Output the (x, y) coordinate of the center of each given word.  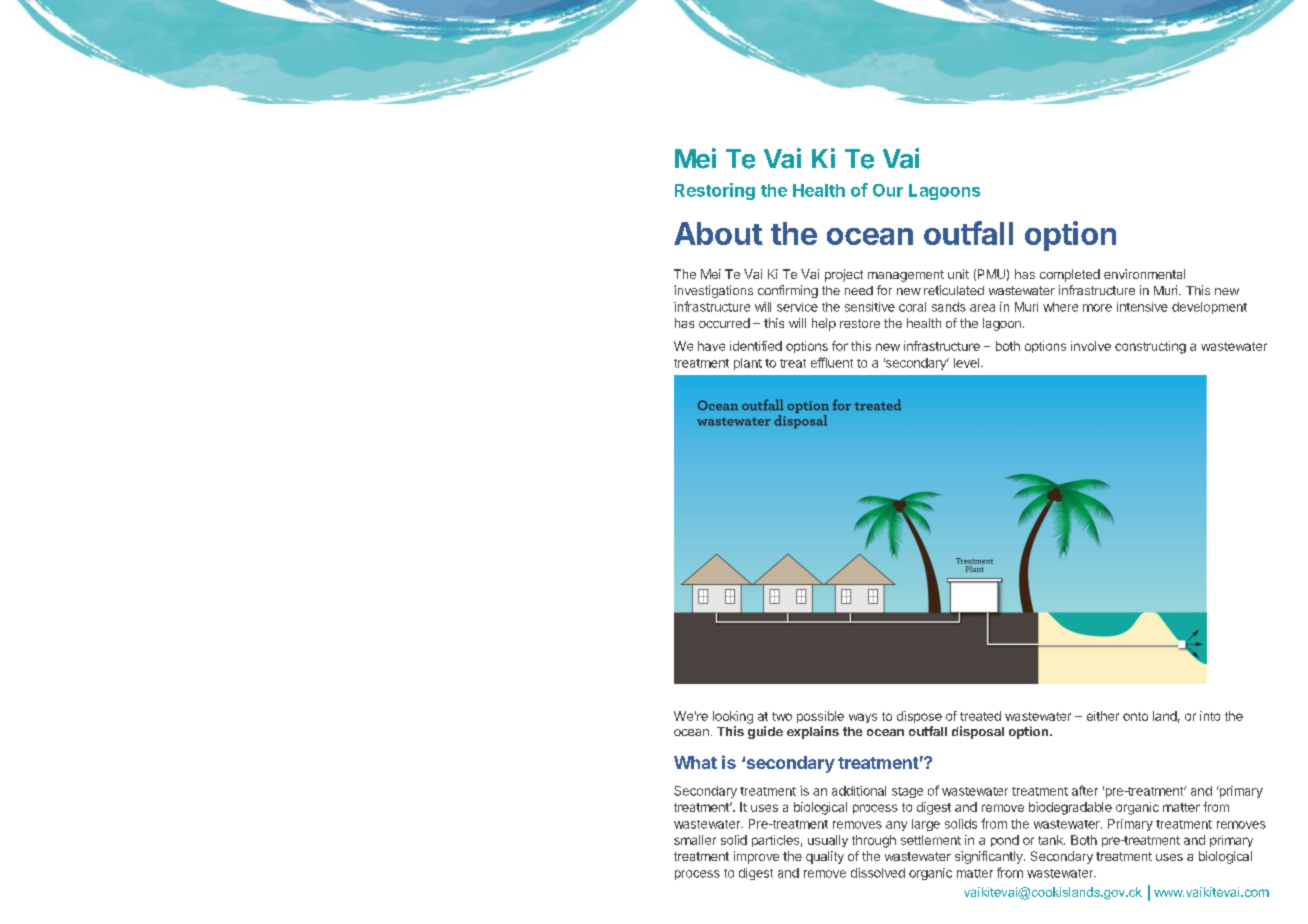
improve (756, 857)
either (1103, 716)
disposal (978, 732)
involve (1091, 346)
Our (888, 190)
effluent (832, 362)
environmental (1144, 274)
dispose (919, 717)
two (782, 716)
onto (1135, 716)
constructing (1150, 347)
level (966, 363)
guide (765, 732)
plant (748, 364)
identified (756, 346)
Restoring (715, 191)
